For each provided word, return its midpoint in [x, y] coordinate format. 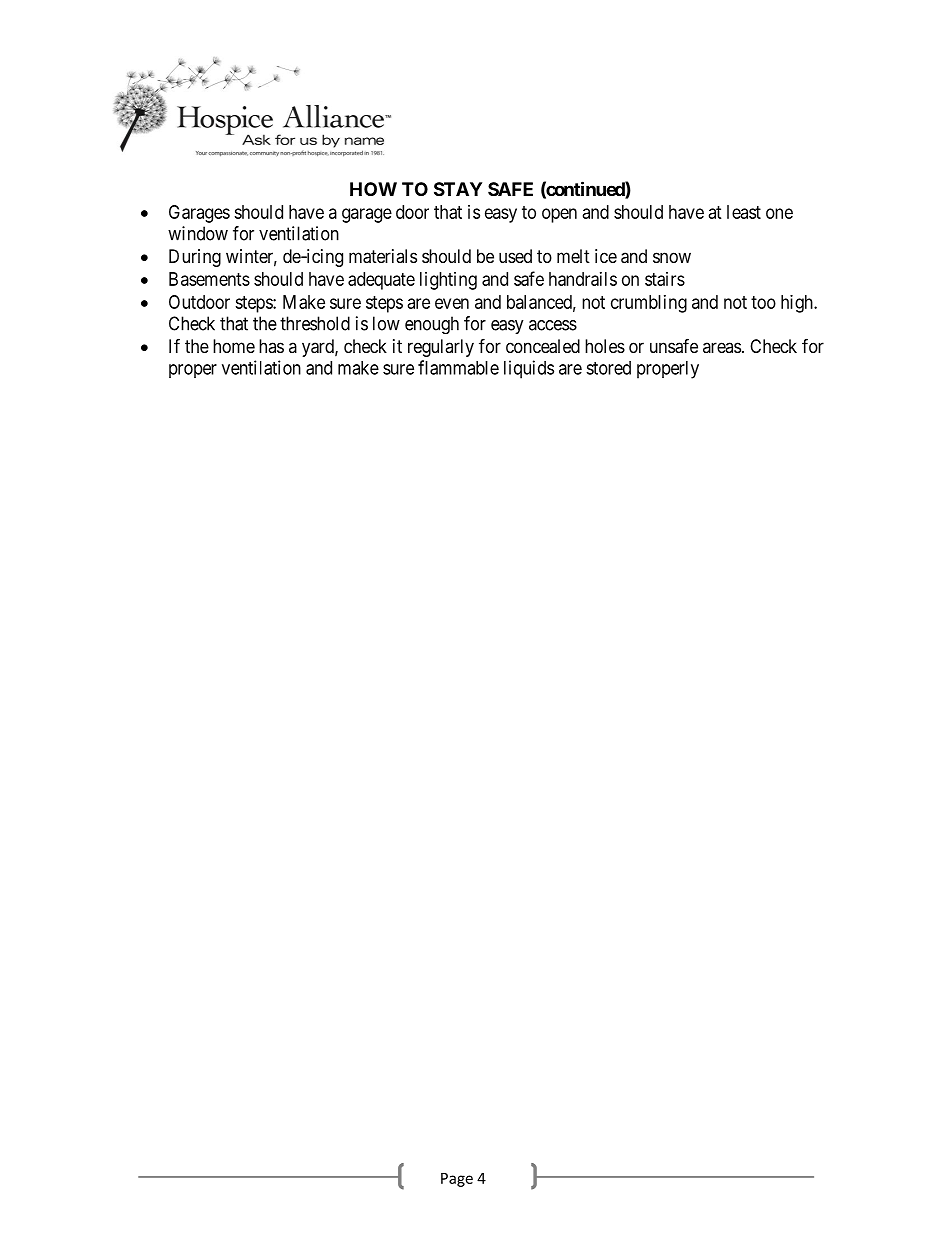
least [744, 212]
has [271, 346]
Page [457, 1180]
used [515, 256]
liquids [529, 369]
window [198, 233]
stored [608, 368]
